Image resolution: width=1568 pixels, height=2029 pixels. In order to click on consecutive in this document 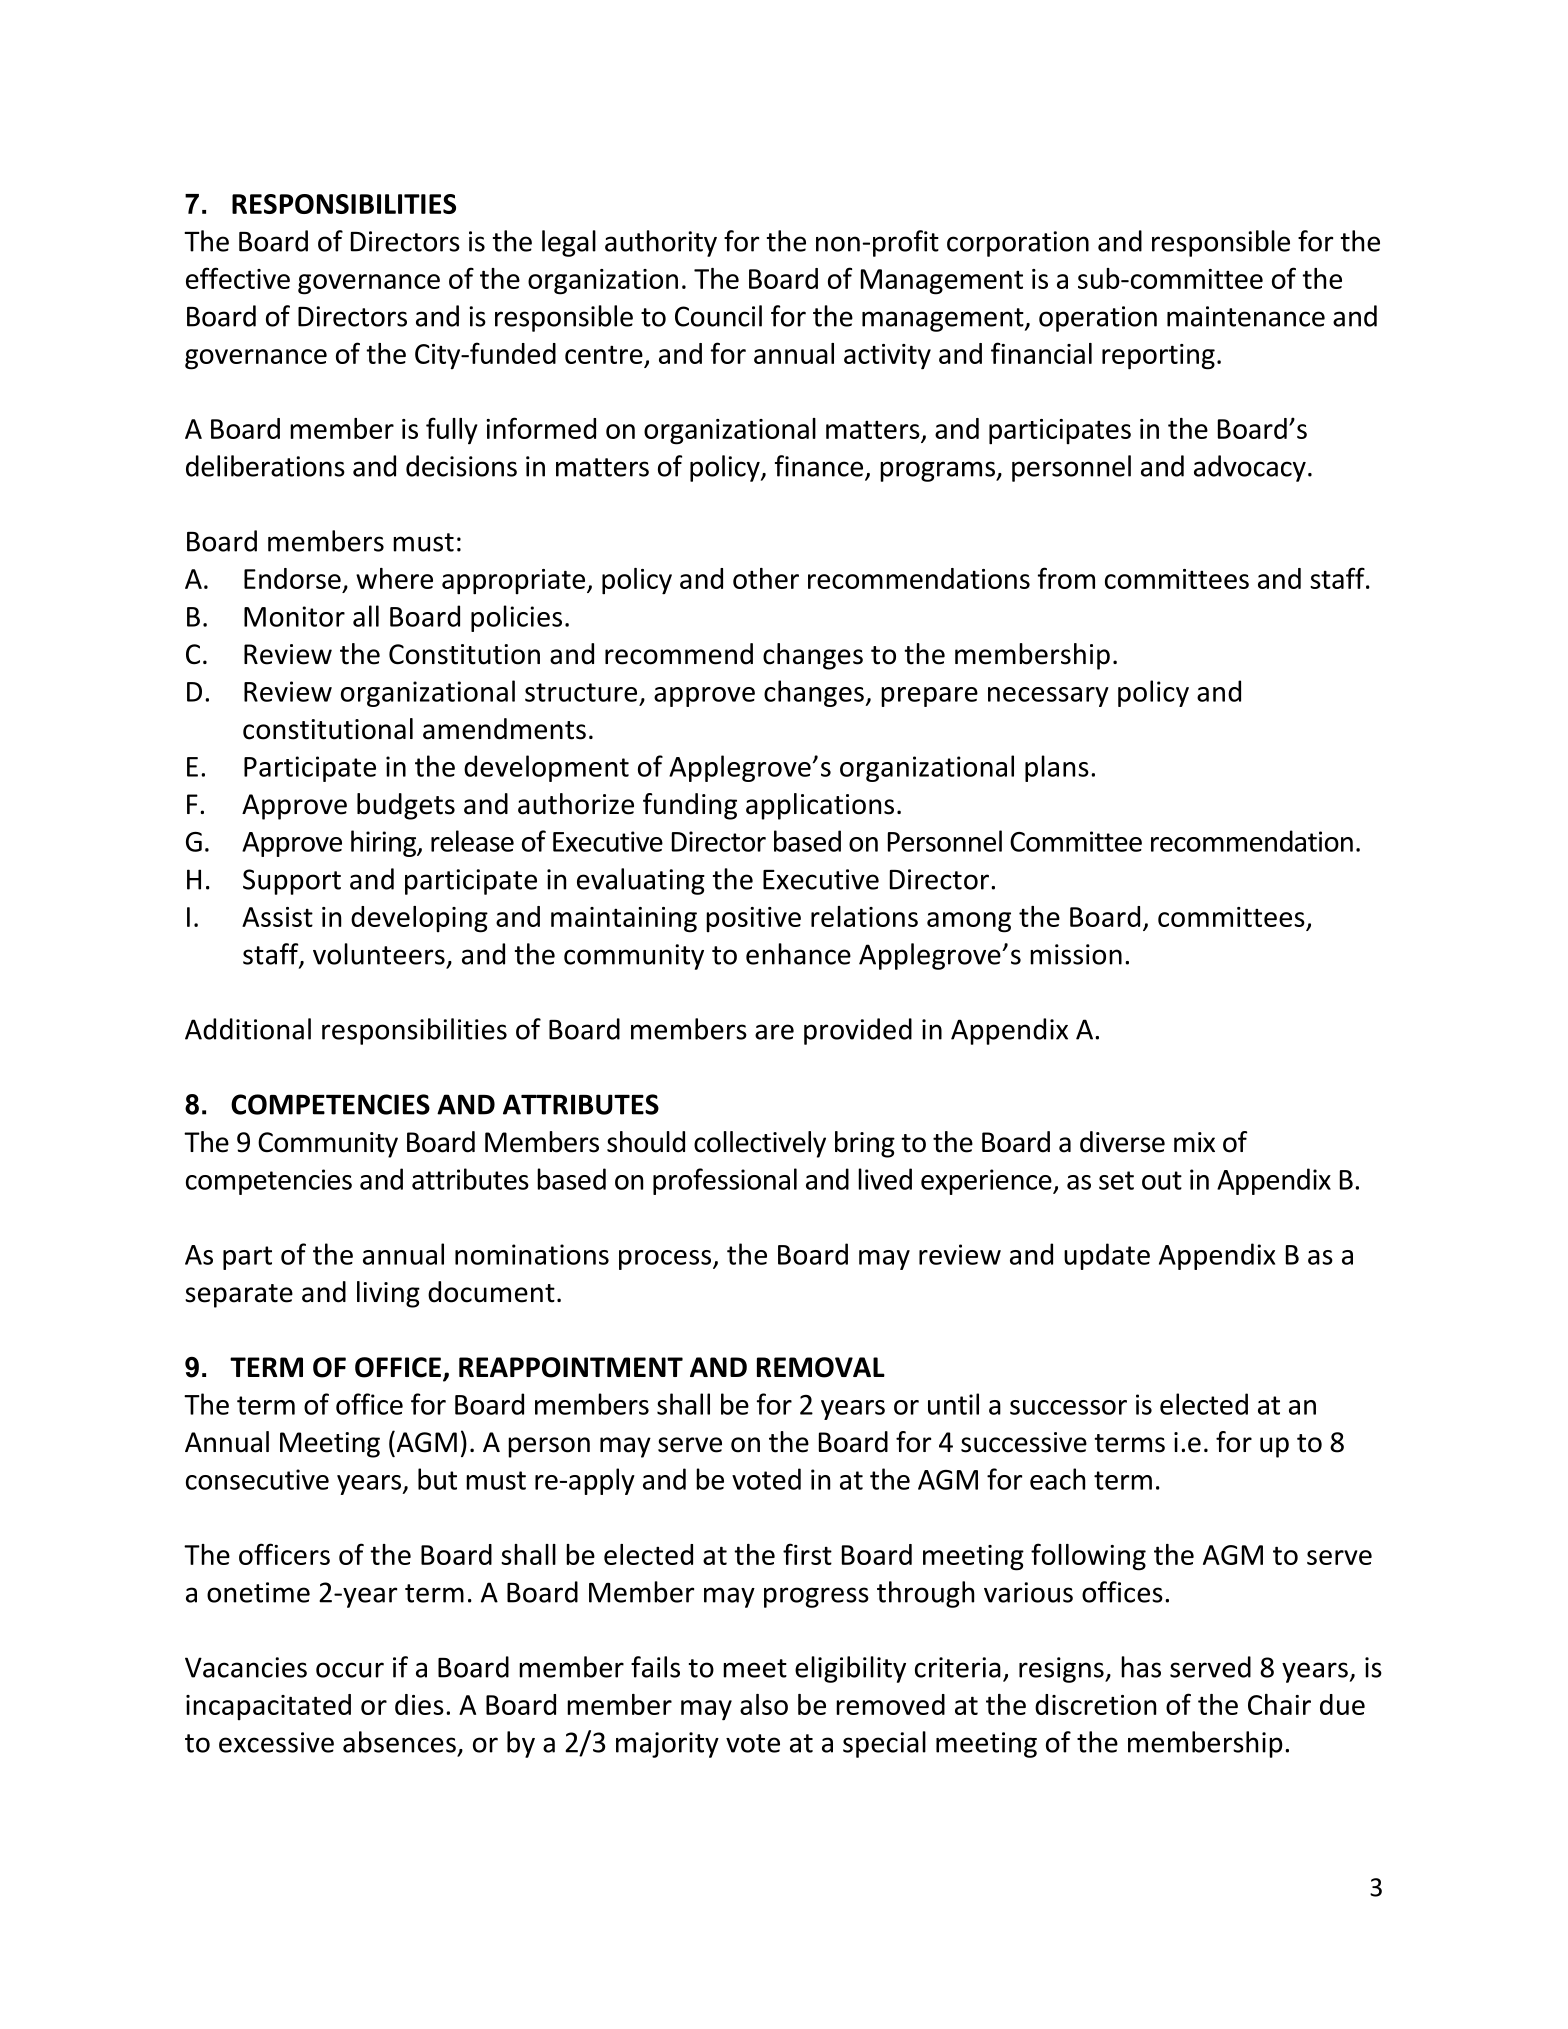, I will do `click(257, 1479)`.
